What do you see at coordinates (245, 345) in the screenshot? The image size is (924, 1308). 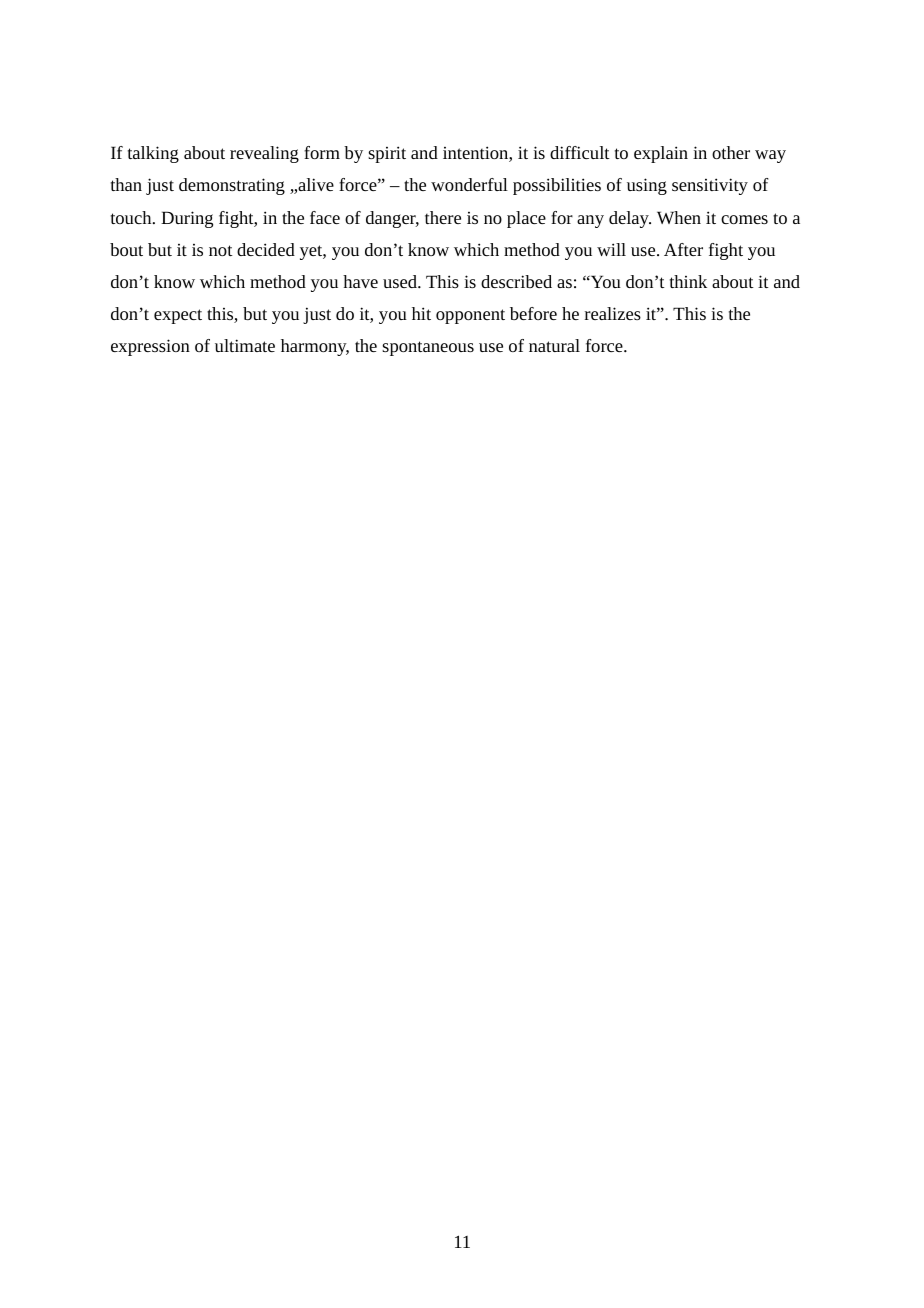 I see `ultimate` at bounding box center [245, 345].
